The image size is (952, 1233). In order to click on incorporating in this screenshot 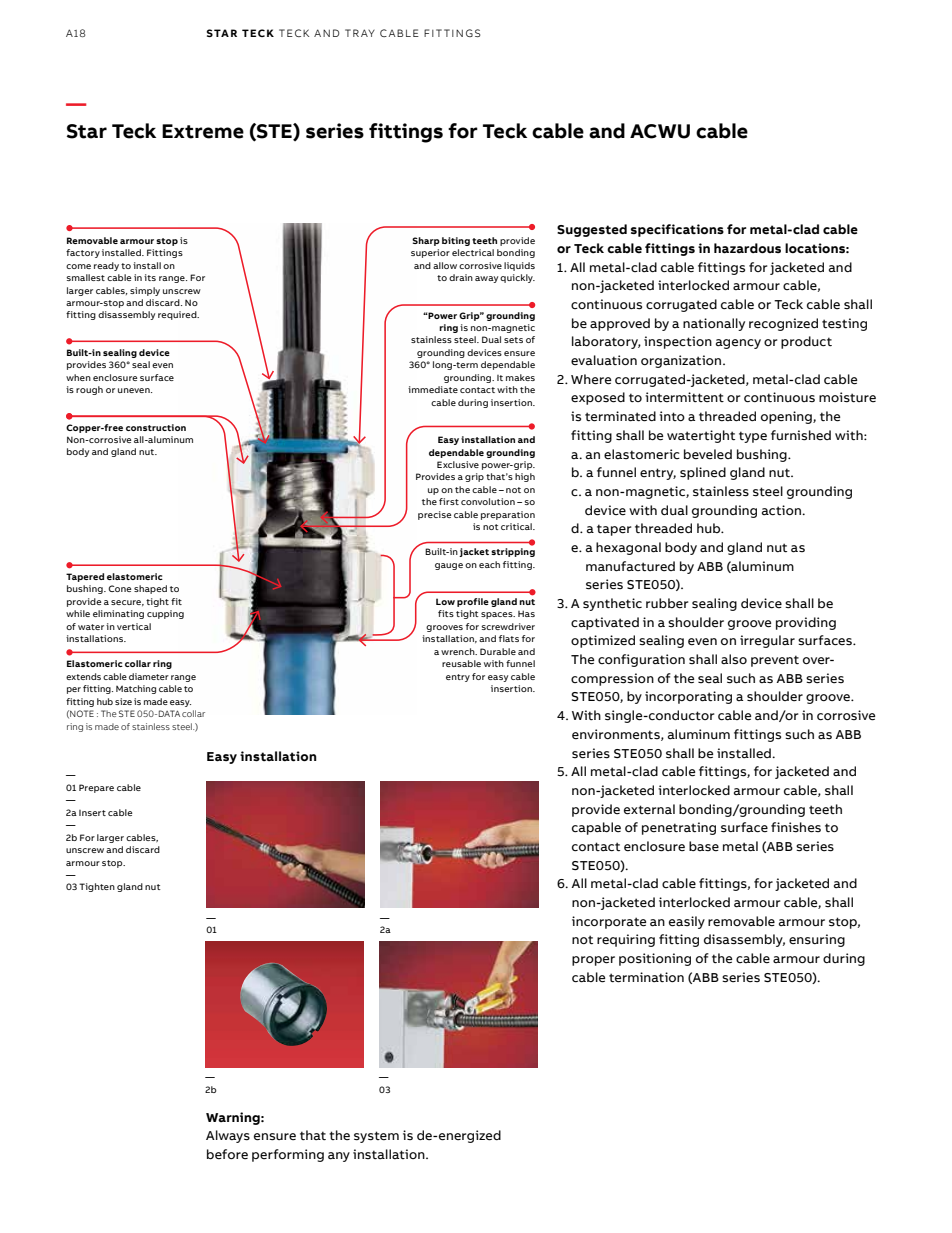, I will do `click(688, 697)`.
